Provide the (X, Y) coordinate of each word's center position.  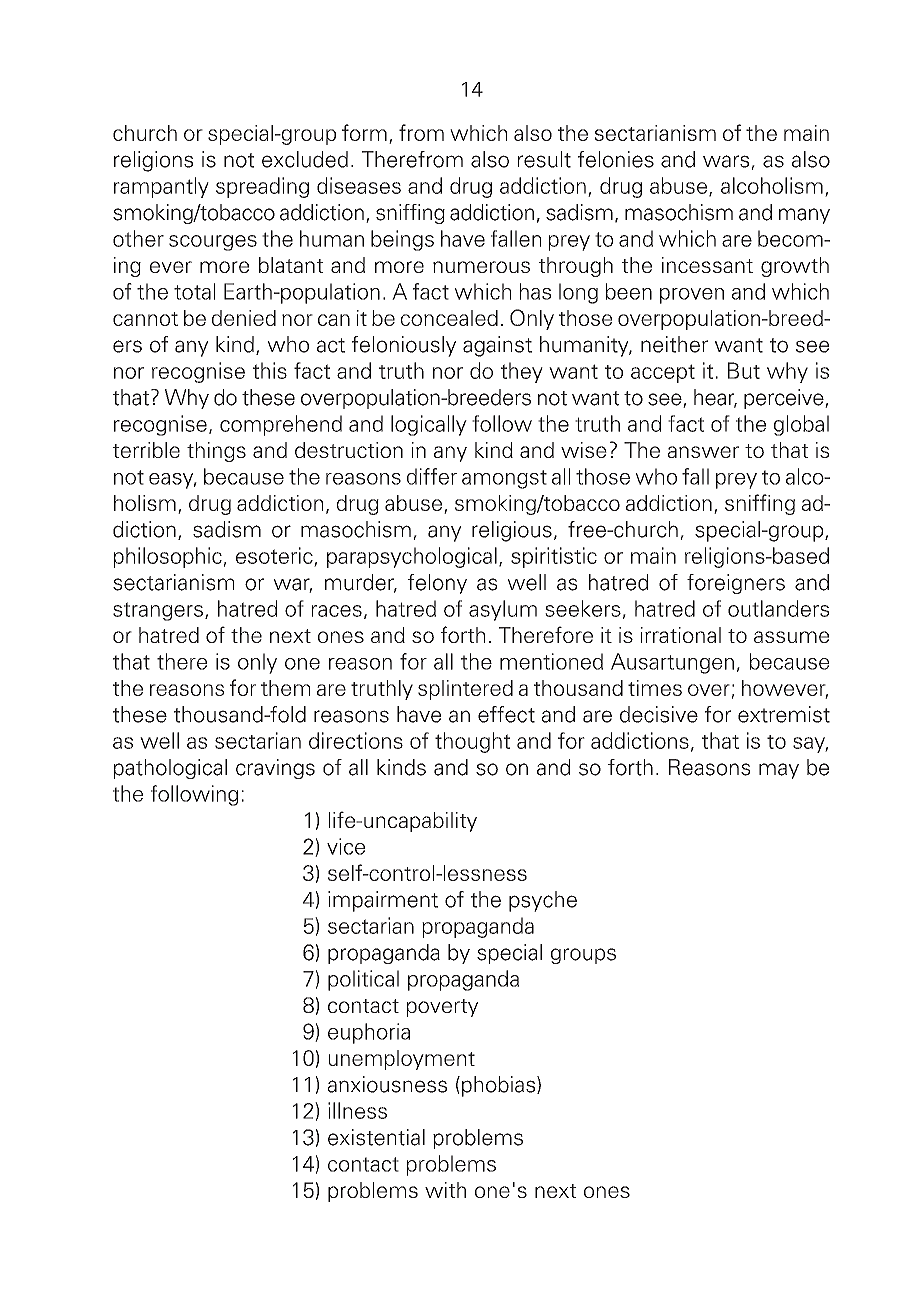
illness (357, 1110)
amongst (504, 479)
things (216, 452)
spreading (262, 187)
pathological (170, 769)
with (445, 1190)
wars (727, 162)
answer (703, 452)
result (544, 159)
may (779, 771)
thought (472, 742)
